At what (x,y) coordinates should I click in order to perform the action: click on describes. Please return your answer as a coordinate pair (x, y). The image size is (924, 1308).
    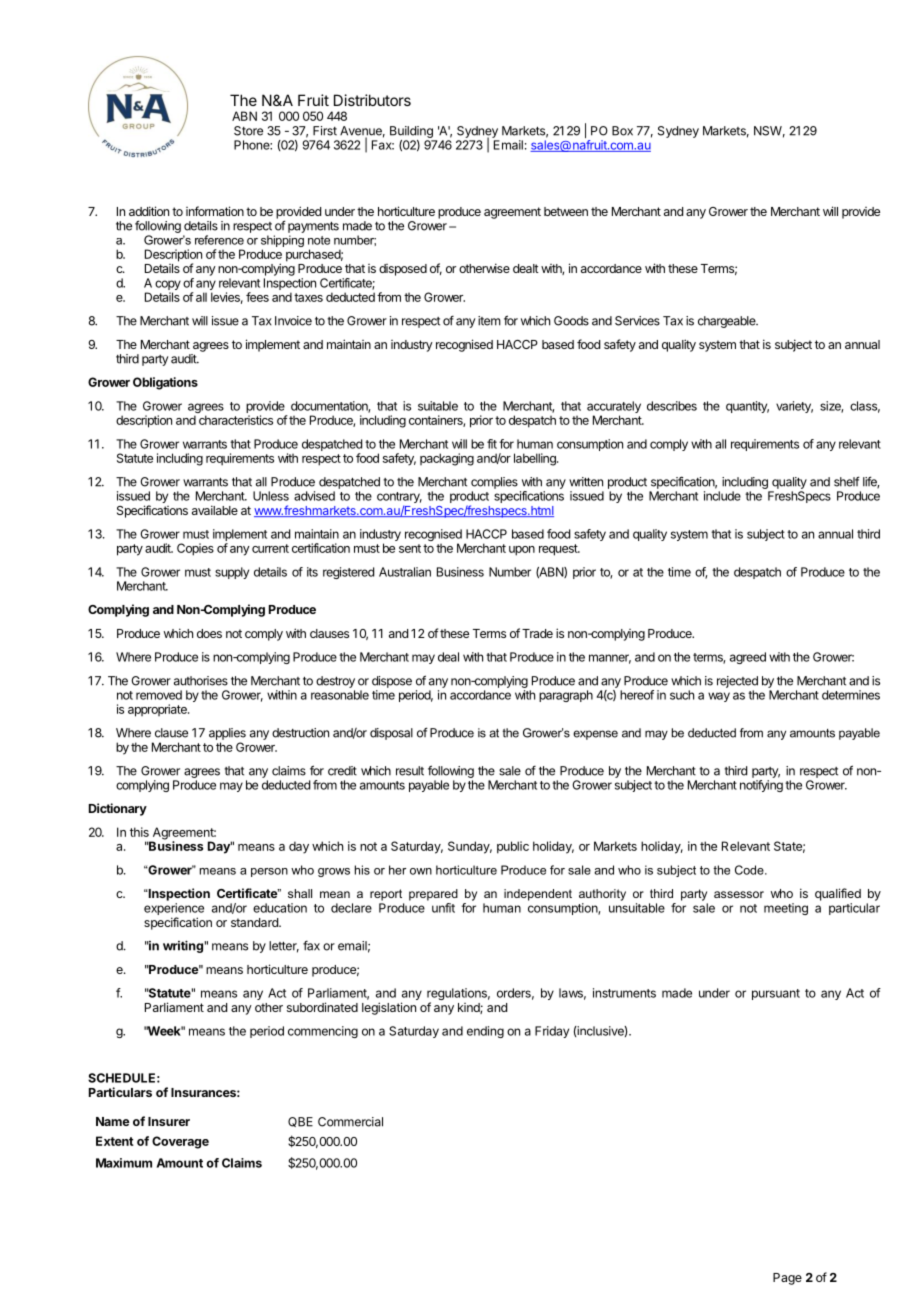
    Looking at the image, I should click on (672, 406).
